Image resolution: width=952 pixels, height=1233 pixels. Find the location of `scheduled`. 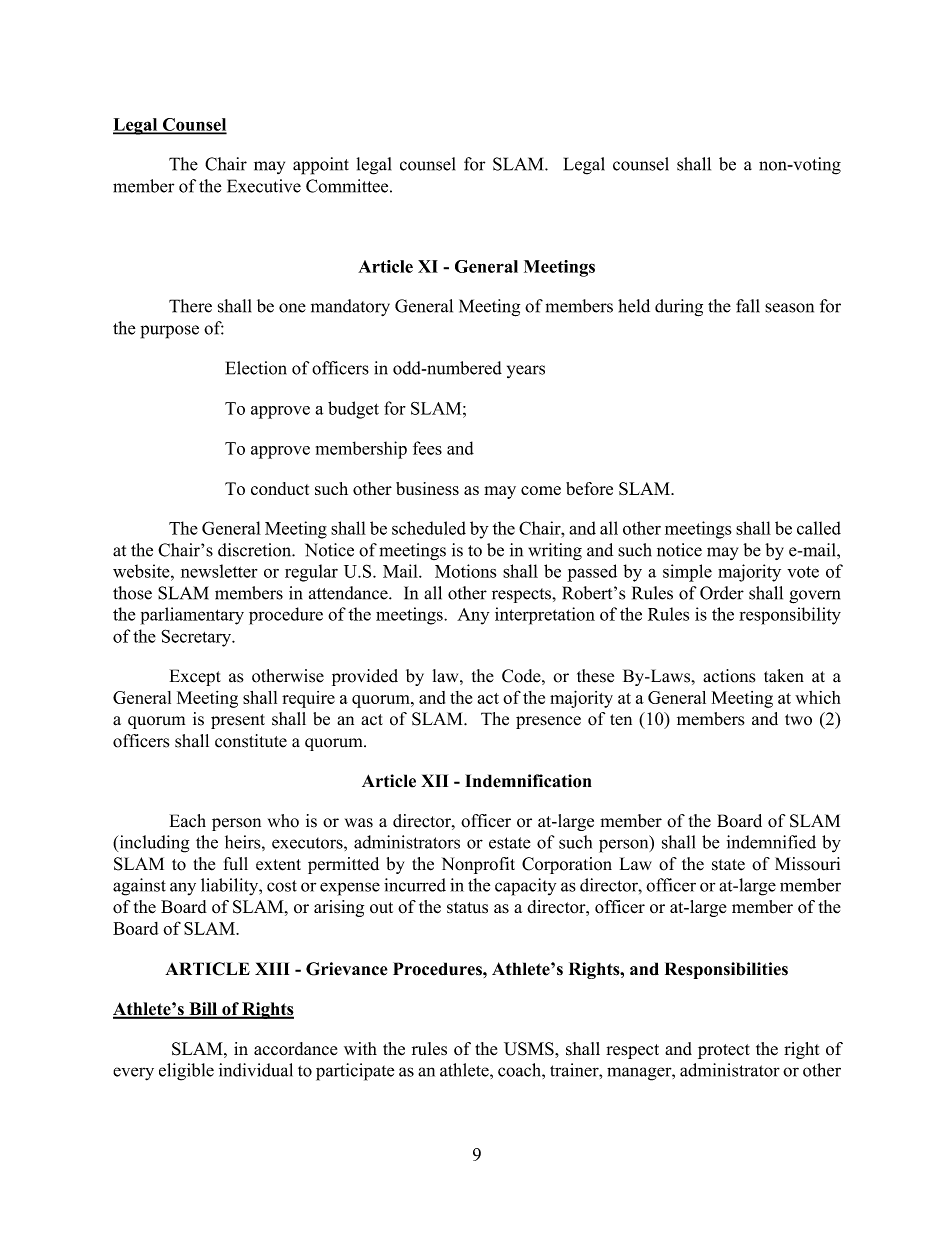

scheduled is located at coordinates (429, 528).
